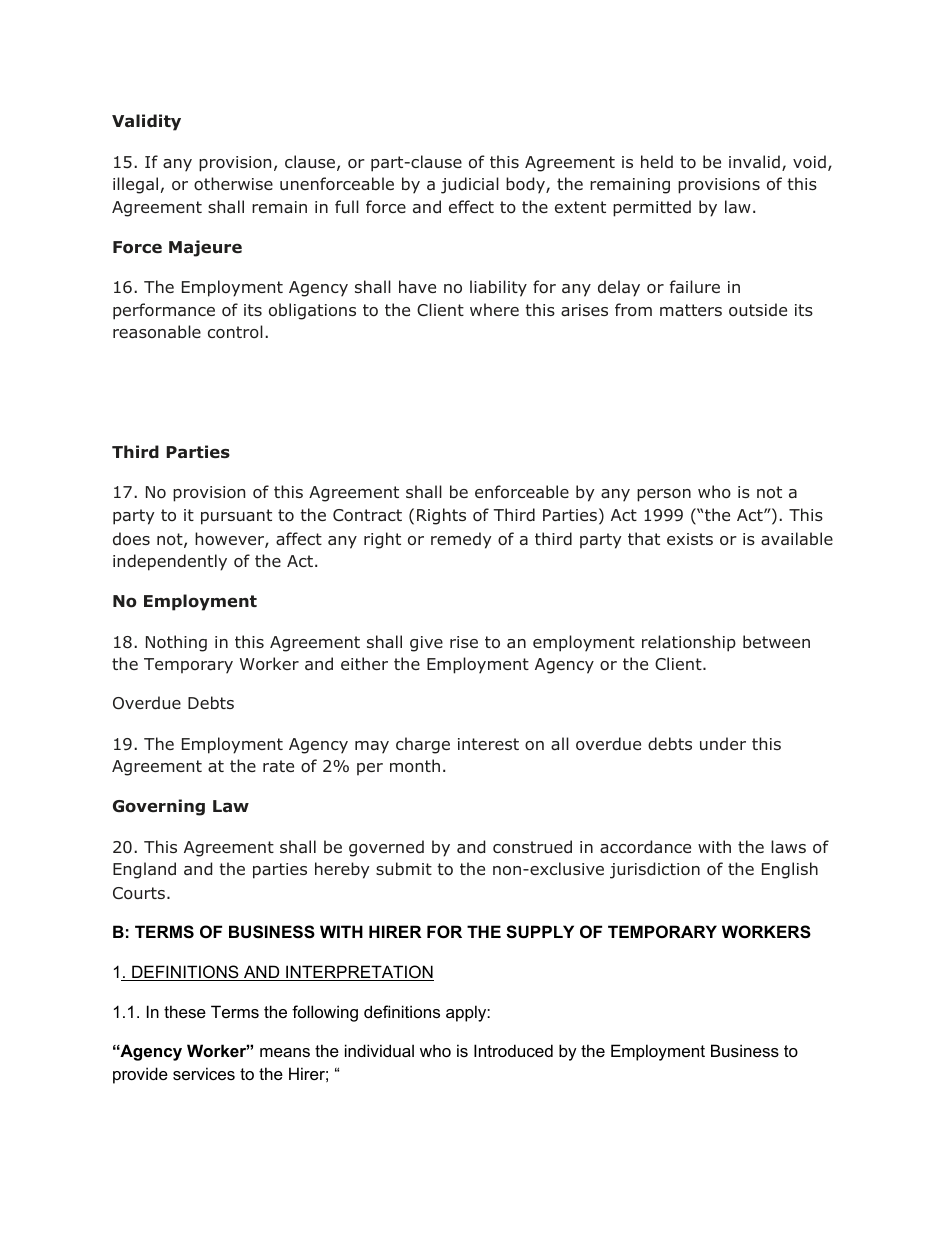 This page has height=1233, width=952. What do you see at coordinates (532, 847) in the page?
I see `construed` at bounding box center [532, 847].
